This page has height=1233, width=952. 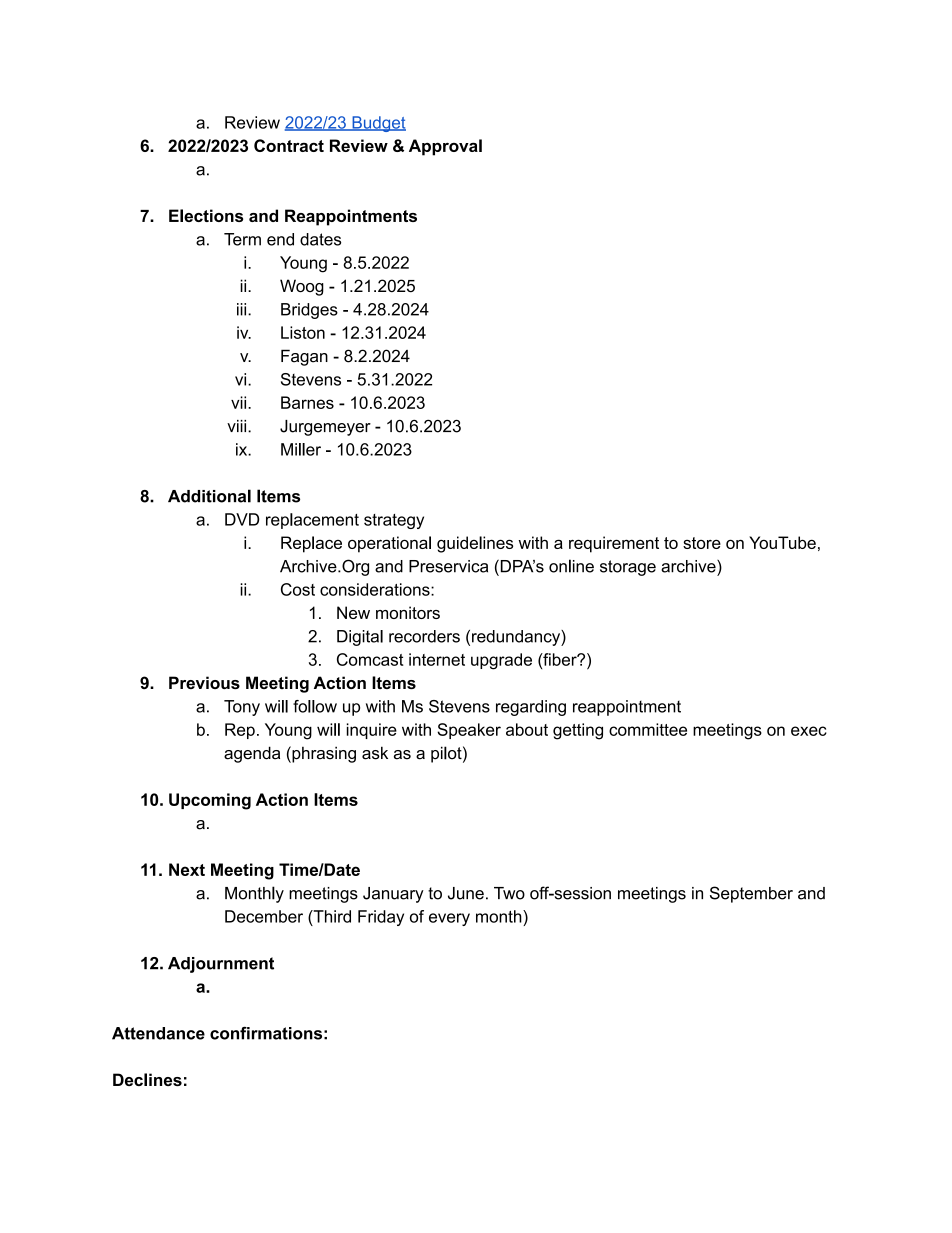 What do you see at coordinates (408, 612) in the page?
I see `monitors` at bounding box center [408, 612].
